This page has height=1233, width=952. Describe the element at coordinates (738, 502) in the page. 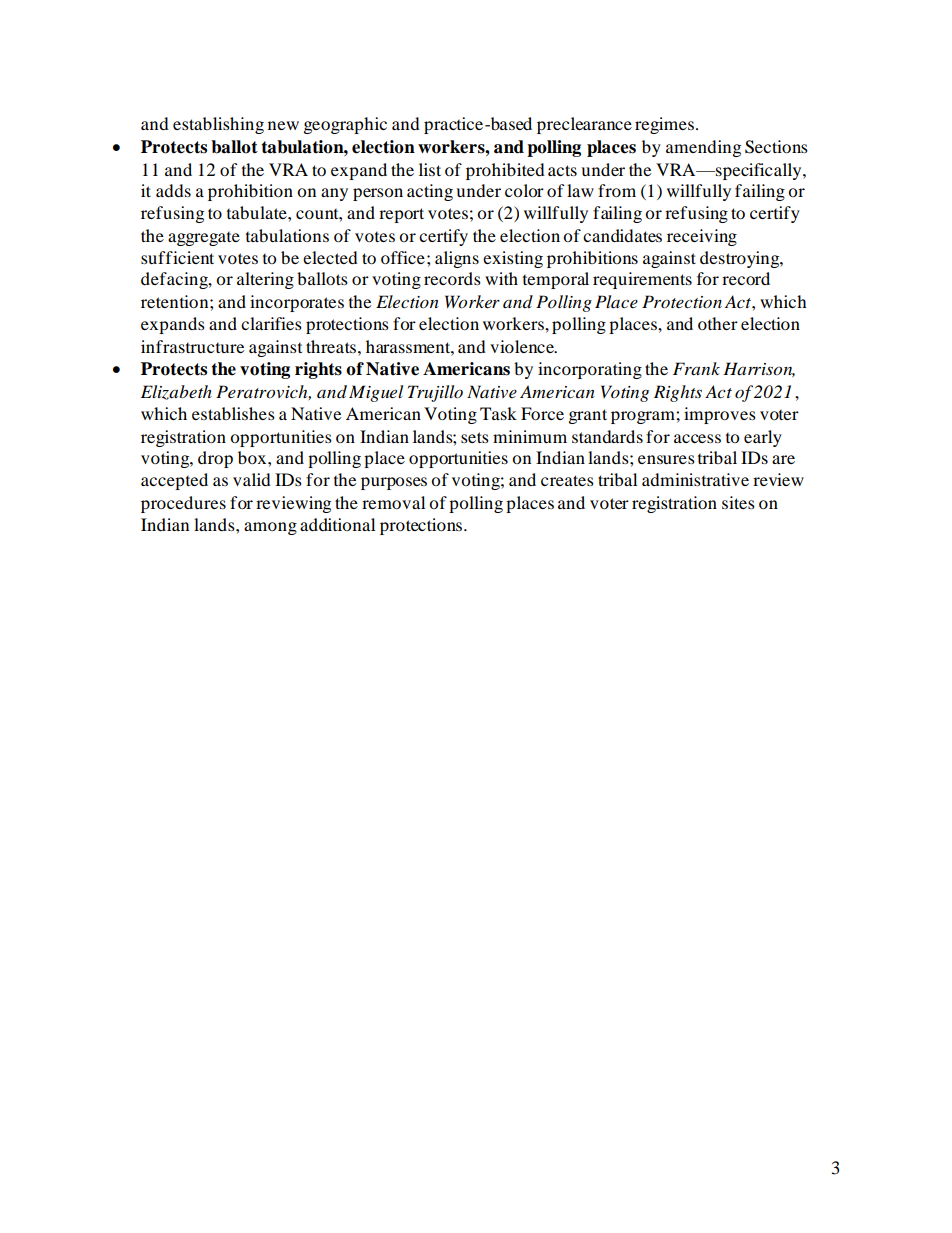

I see `sites` at that location.
